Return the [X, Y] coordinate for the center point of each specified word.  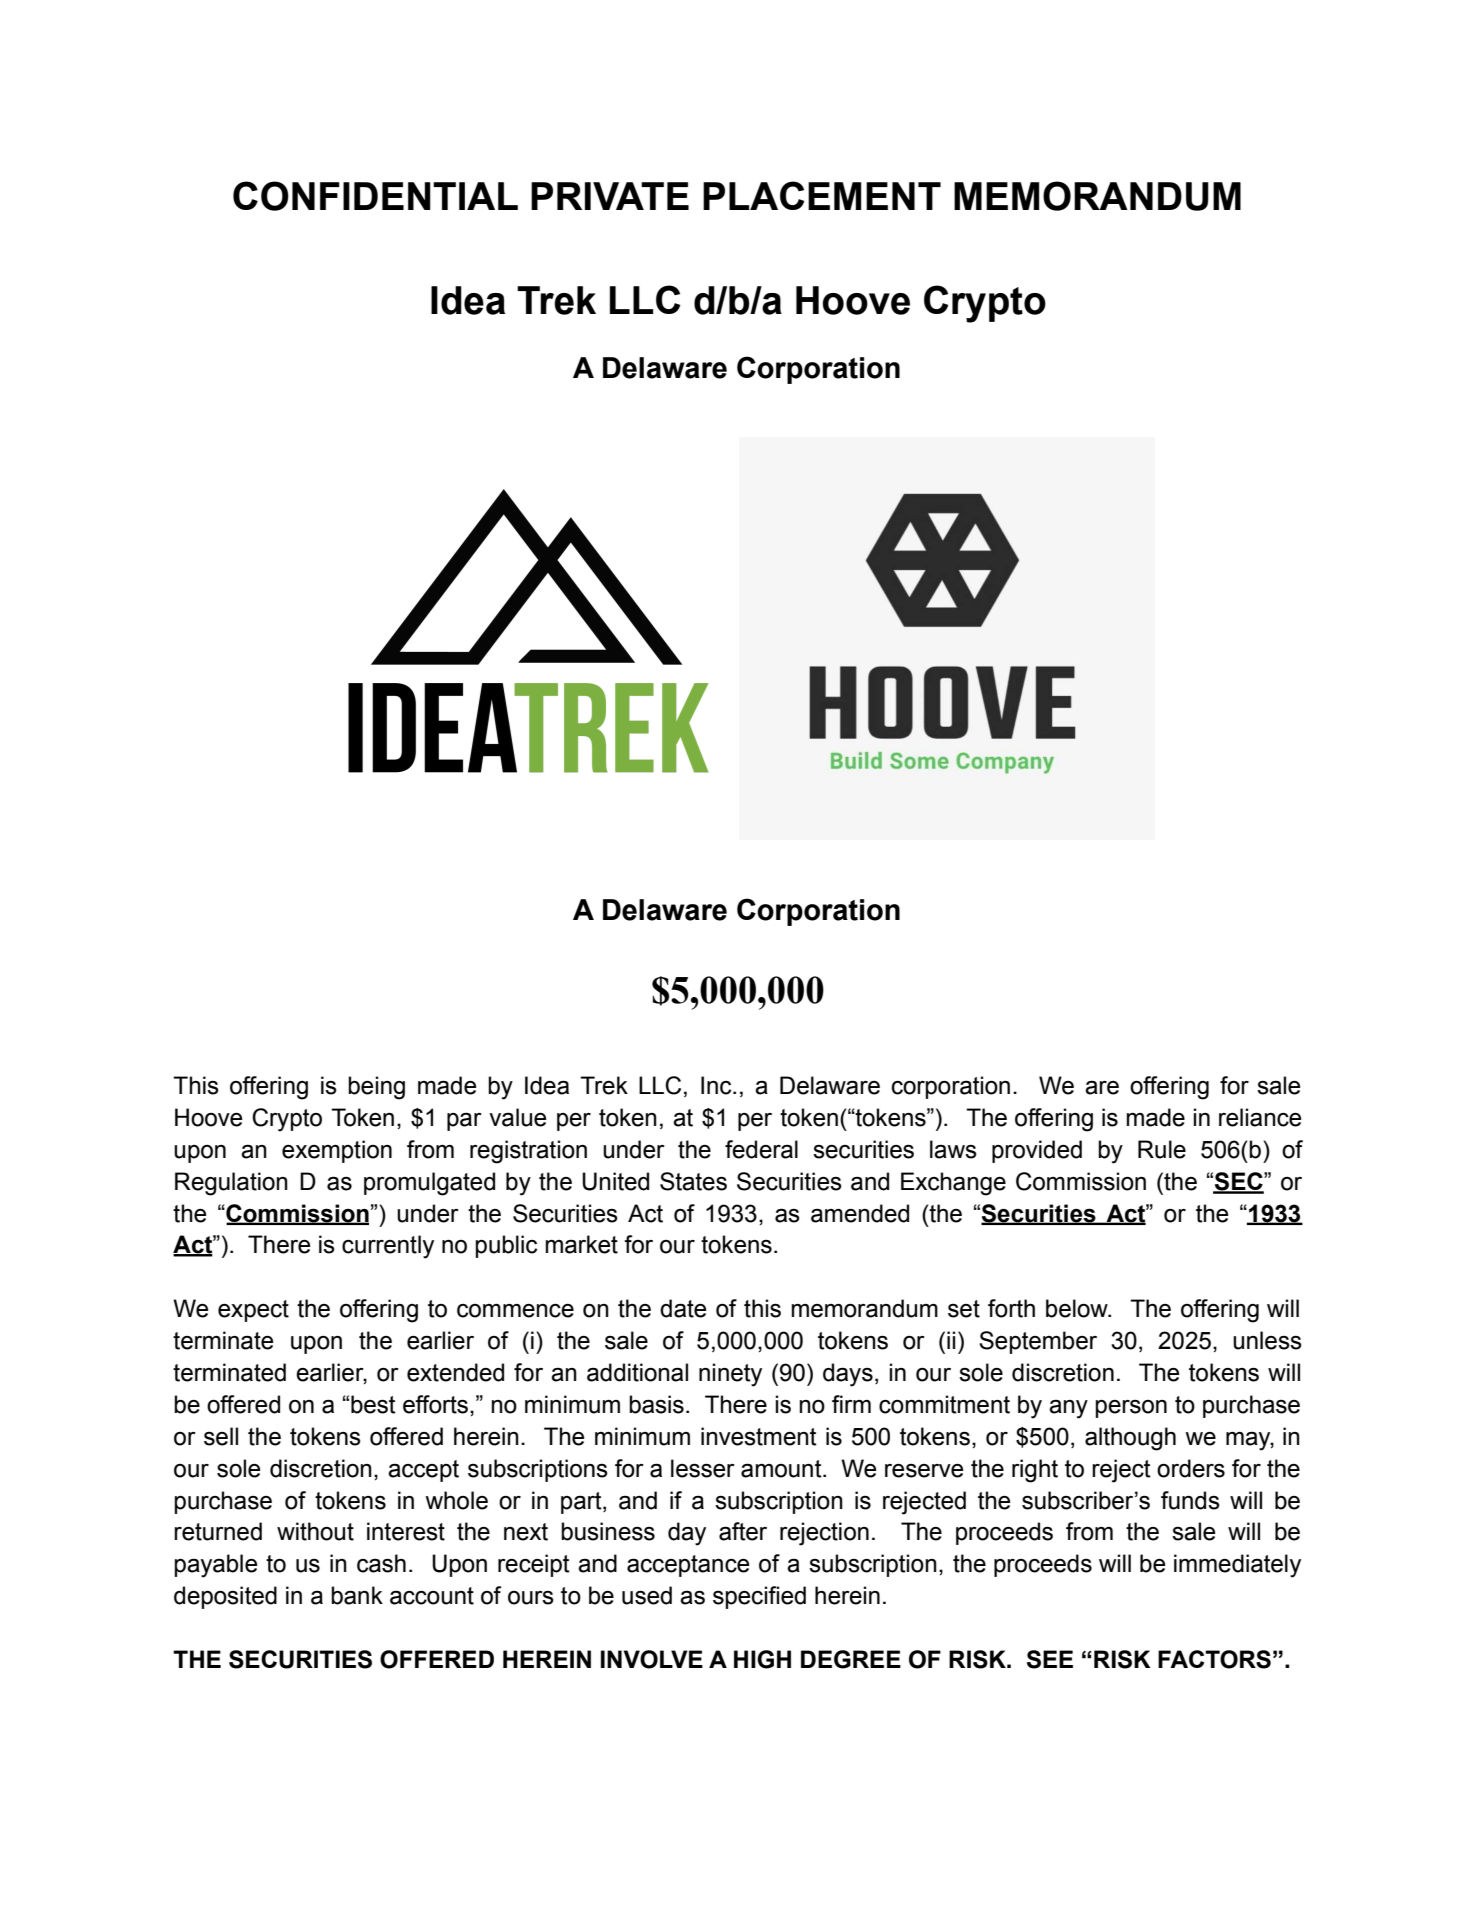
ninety [730, 1375]
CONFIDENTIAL [375, 196]
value [517, 1117]
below [1078, 1308]
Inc [717, 1085]
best [373, 1404]
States [693, 1181]
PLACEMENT [822, 195]
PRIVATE [610, 196]
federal [761, 1149]
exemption [337, 1151]
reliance [1260, 1117]
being [376, 1088]
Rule [1162, 1149]
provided [1037, 1151]
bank [357, 1595]
